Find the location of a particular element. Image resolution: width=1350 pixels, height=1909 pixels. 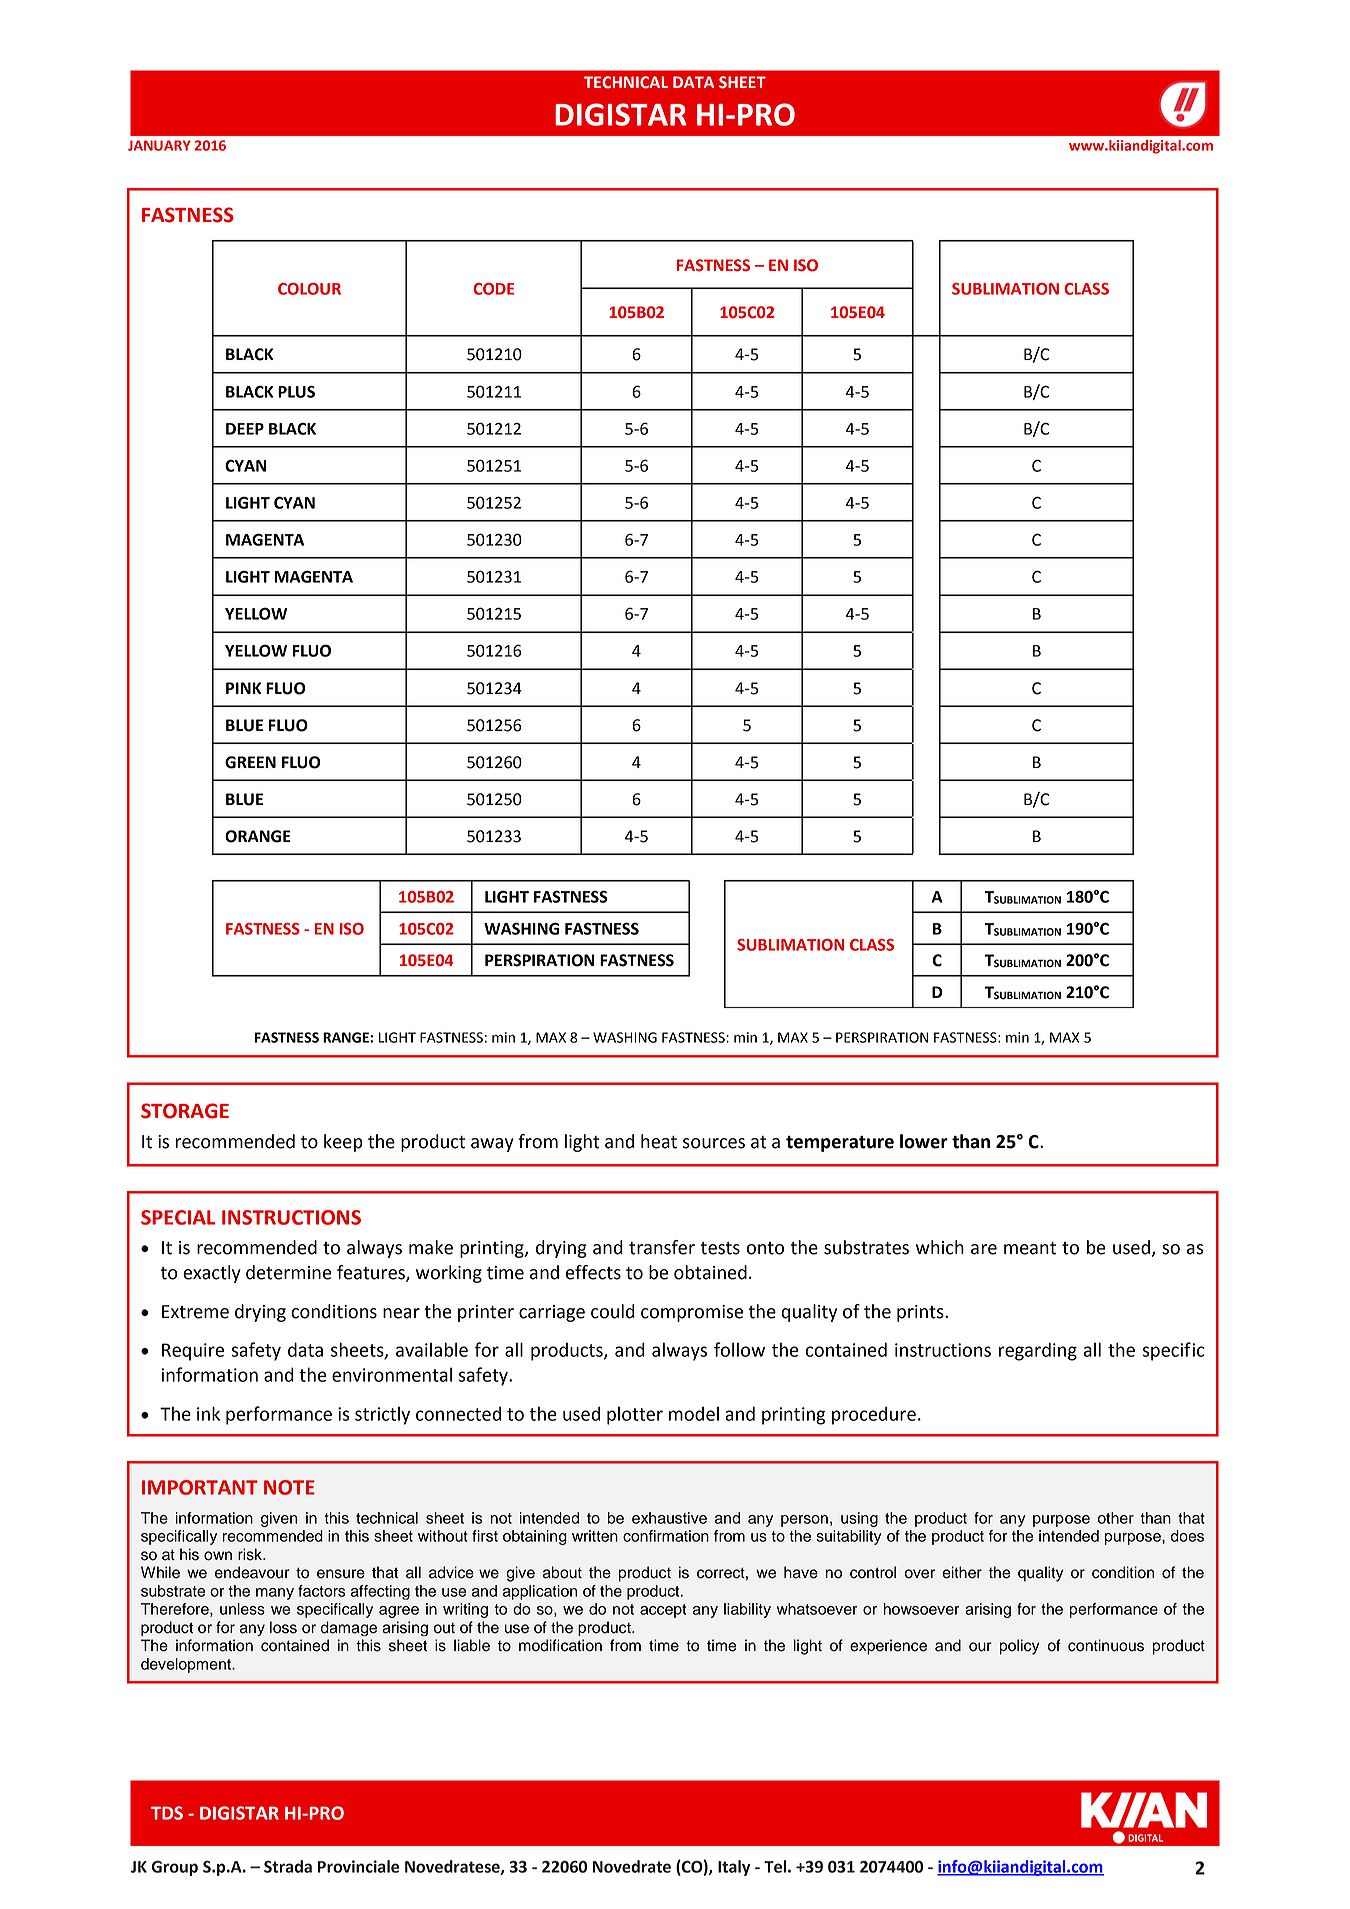

policy is located at coordinates (1019, 1647).
